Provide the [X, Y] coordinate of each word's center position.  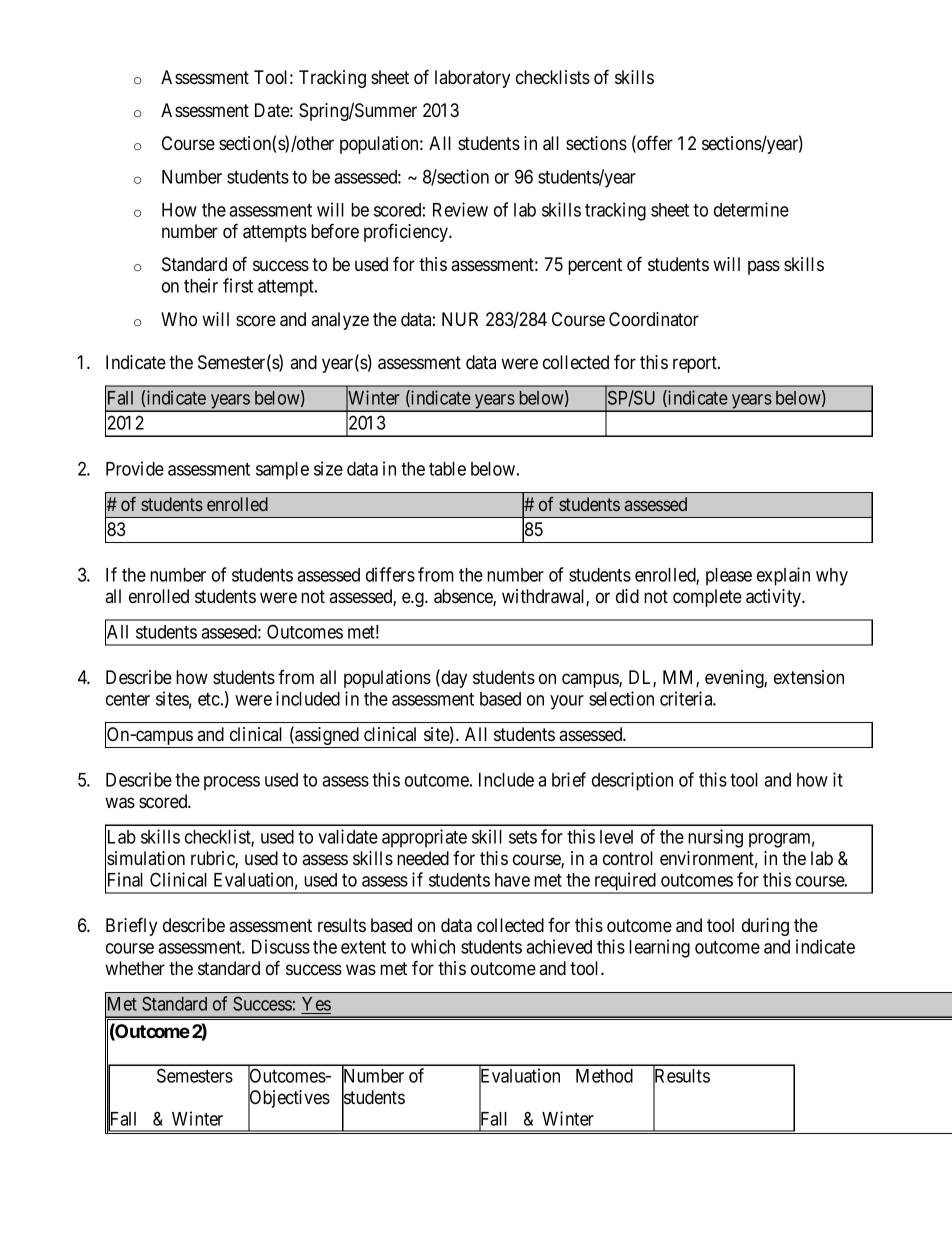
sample [282, 471]
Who [179, 319]
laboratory [472, 79]
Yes [316, 1004]
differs [390, 574]
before [335, 231]
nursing [715, 838]
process [232, 783]
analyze [340, 321]
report [696, 364]
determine [751, 209]
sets [523, 837]
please [729, 577]
